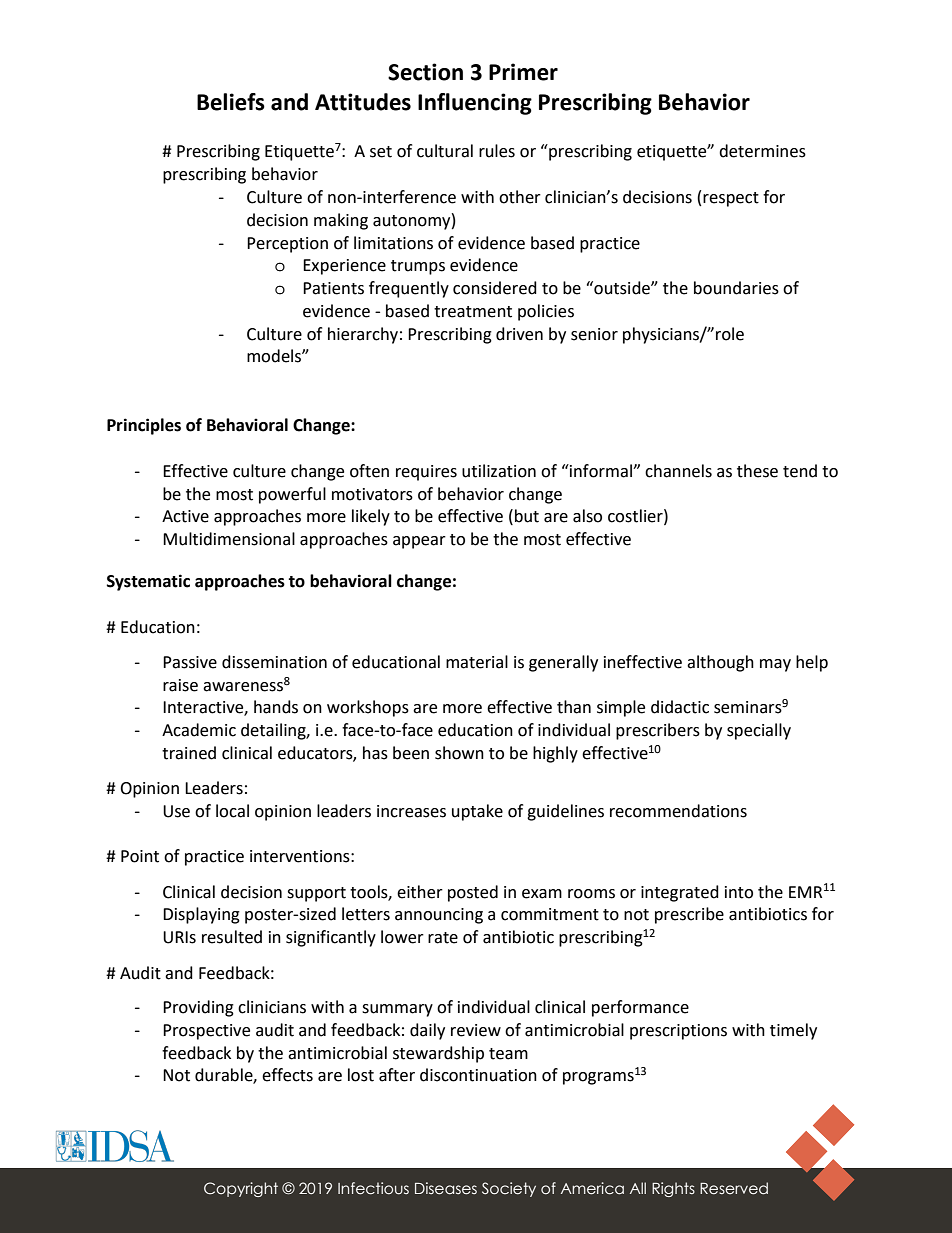 The image size is (952, 1233). I want to click on posted, so click(473, 893).
